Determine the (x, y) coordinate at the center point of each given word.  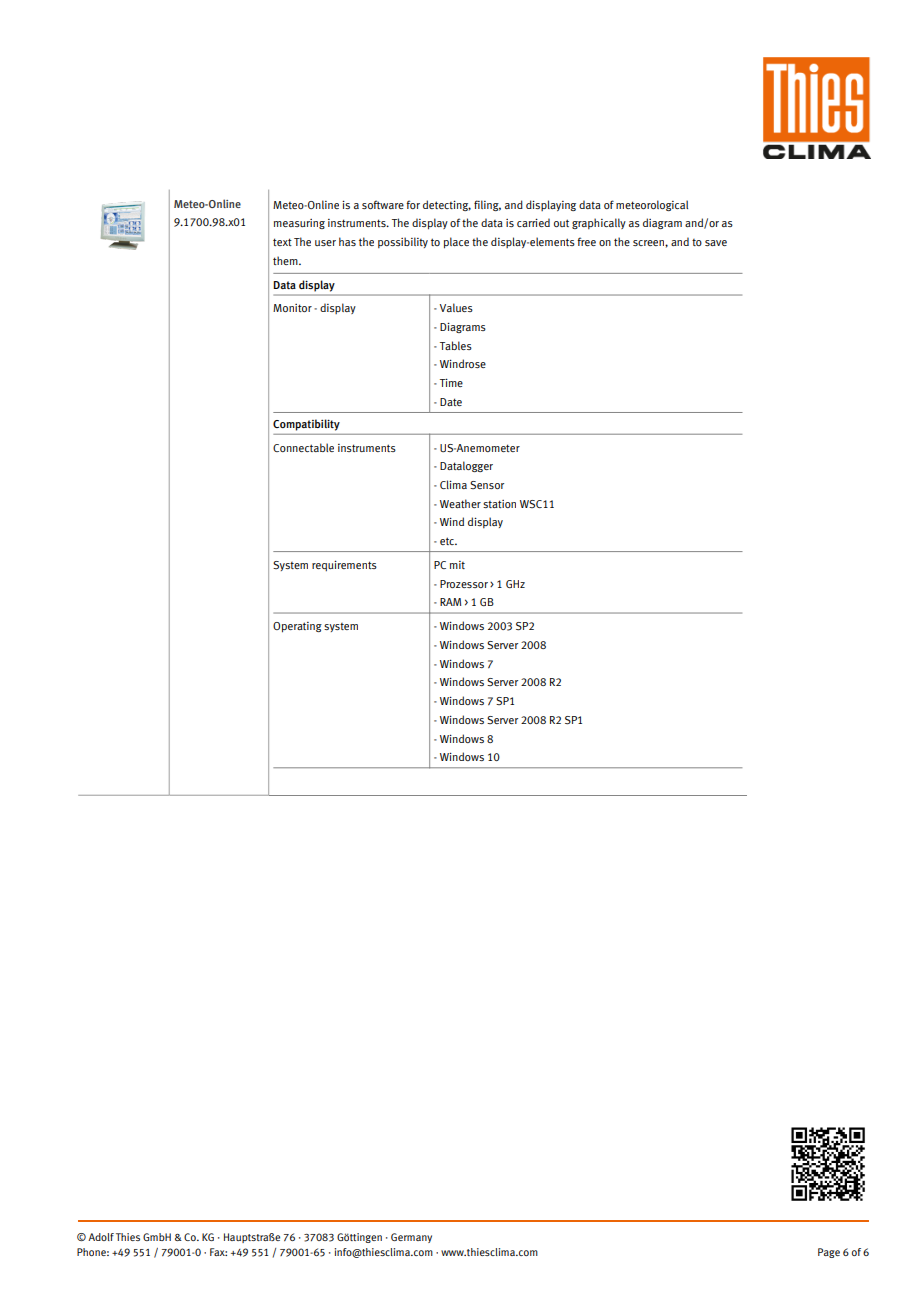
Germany (411, 1238)
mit (457, 565)
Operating (297, 627)
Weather (460, 503)
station (499, 504)
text (282, 242)
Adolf (101, 1237)
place (456, 243)
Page (829, 1253)
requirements (344, 565)
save (716, 243)
